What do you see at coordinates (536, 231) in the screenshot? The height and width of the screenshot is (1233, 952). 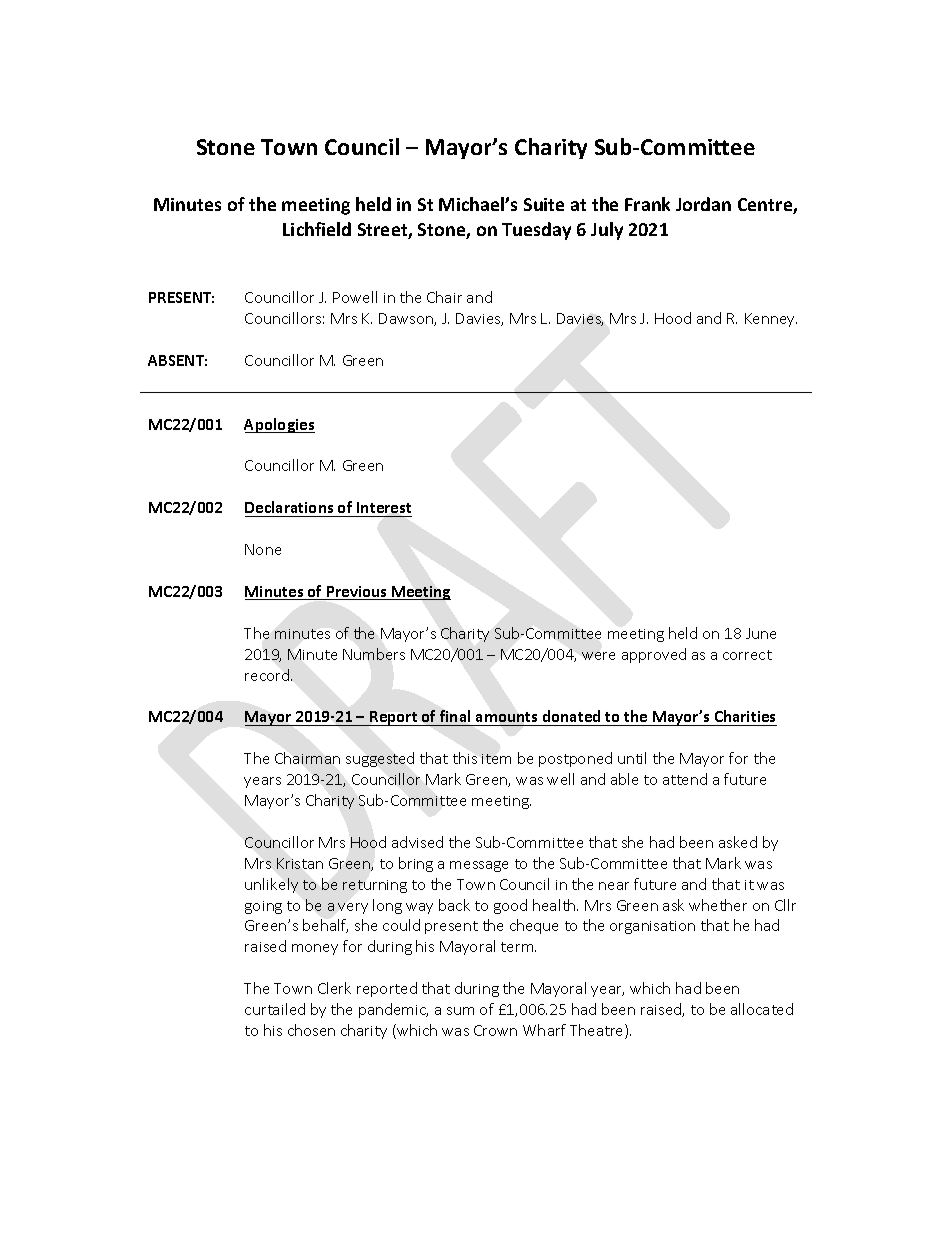 I see `Tuesday` at bounding box center [536, 231].
